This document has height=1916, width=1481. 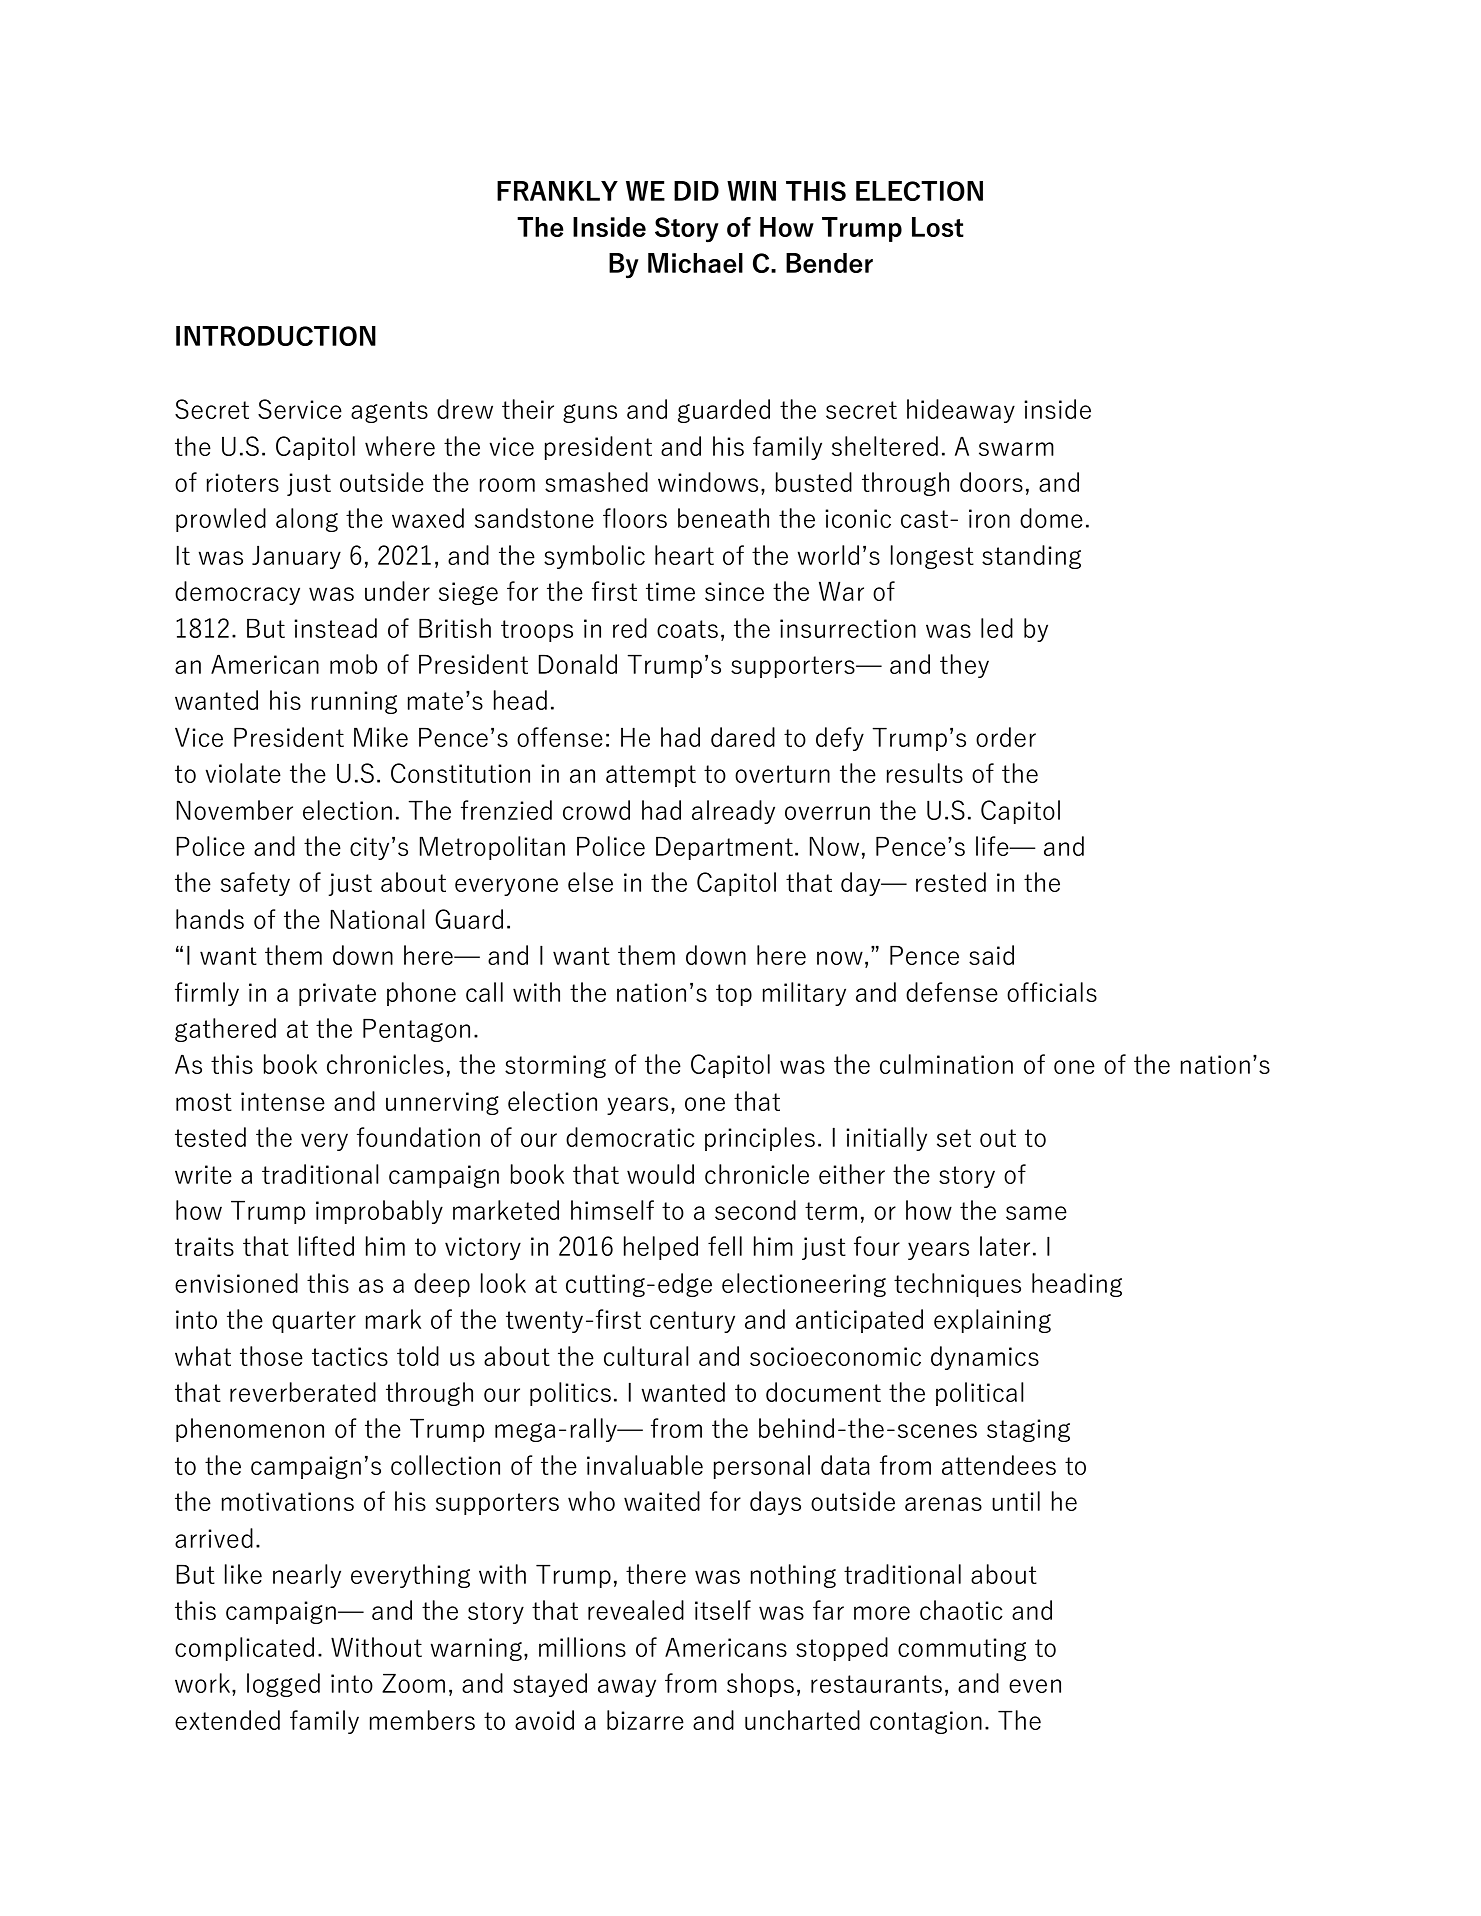 I want to click on else, so click(x=590, y=882).
